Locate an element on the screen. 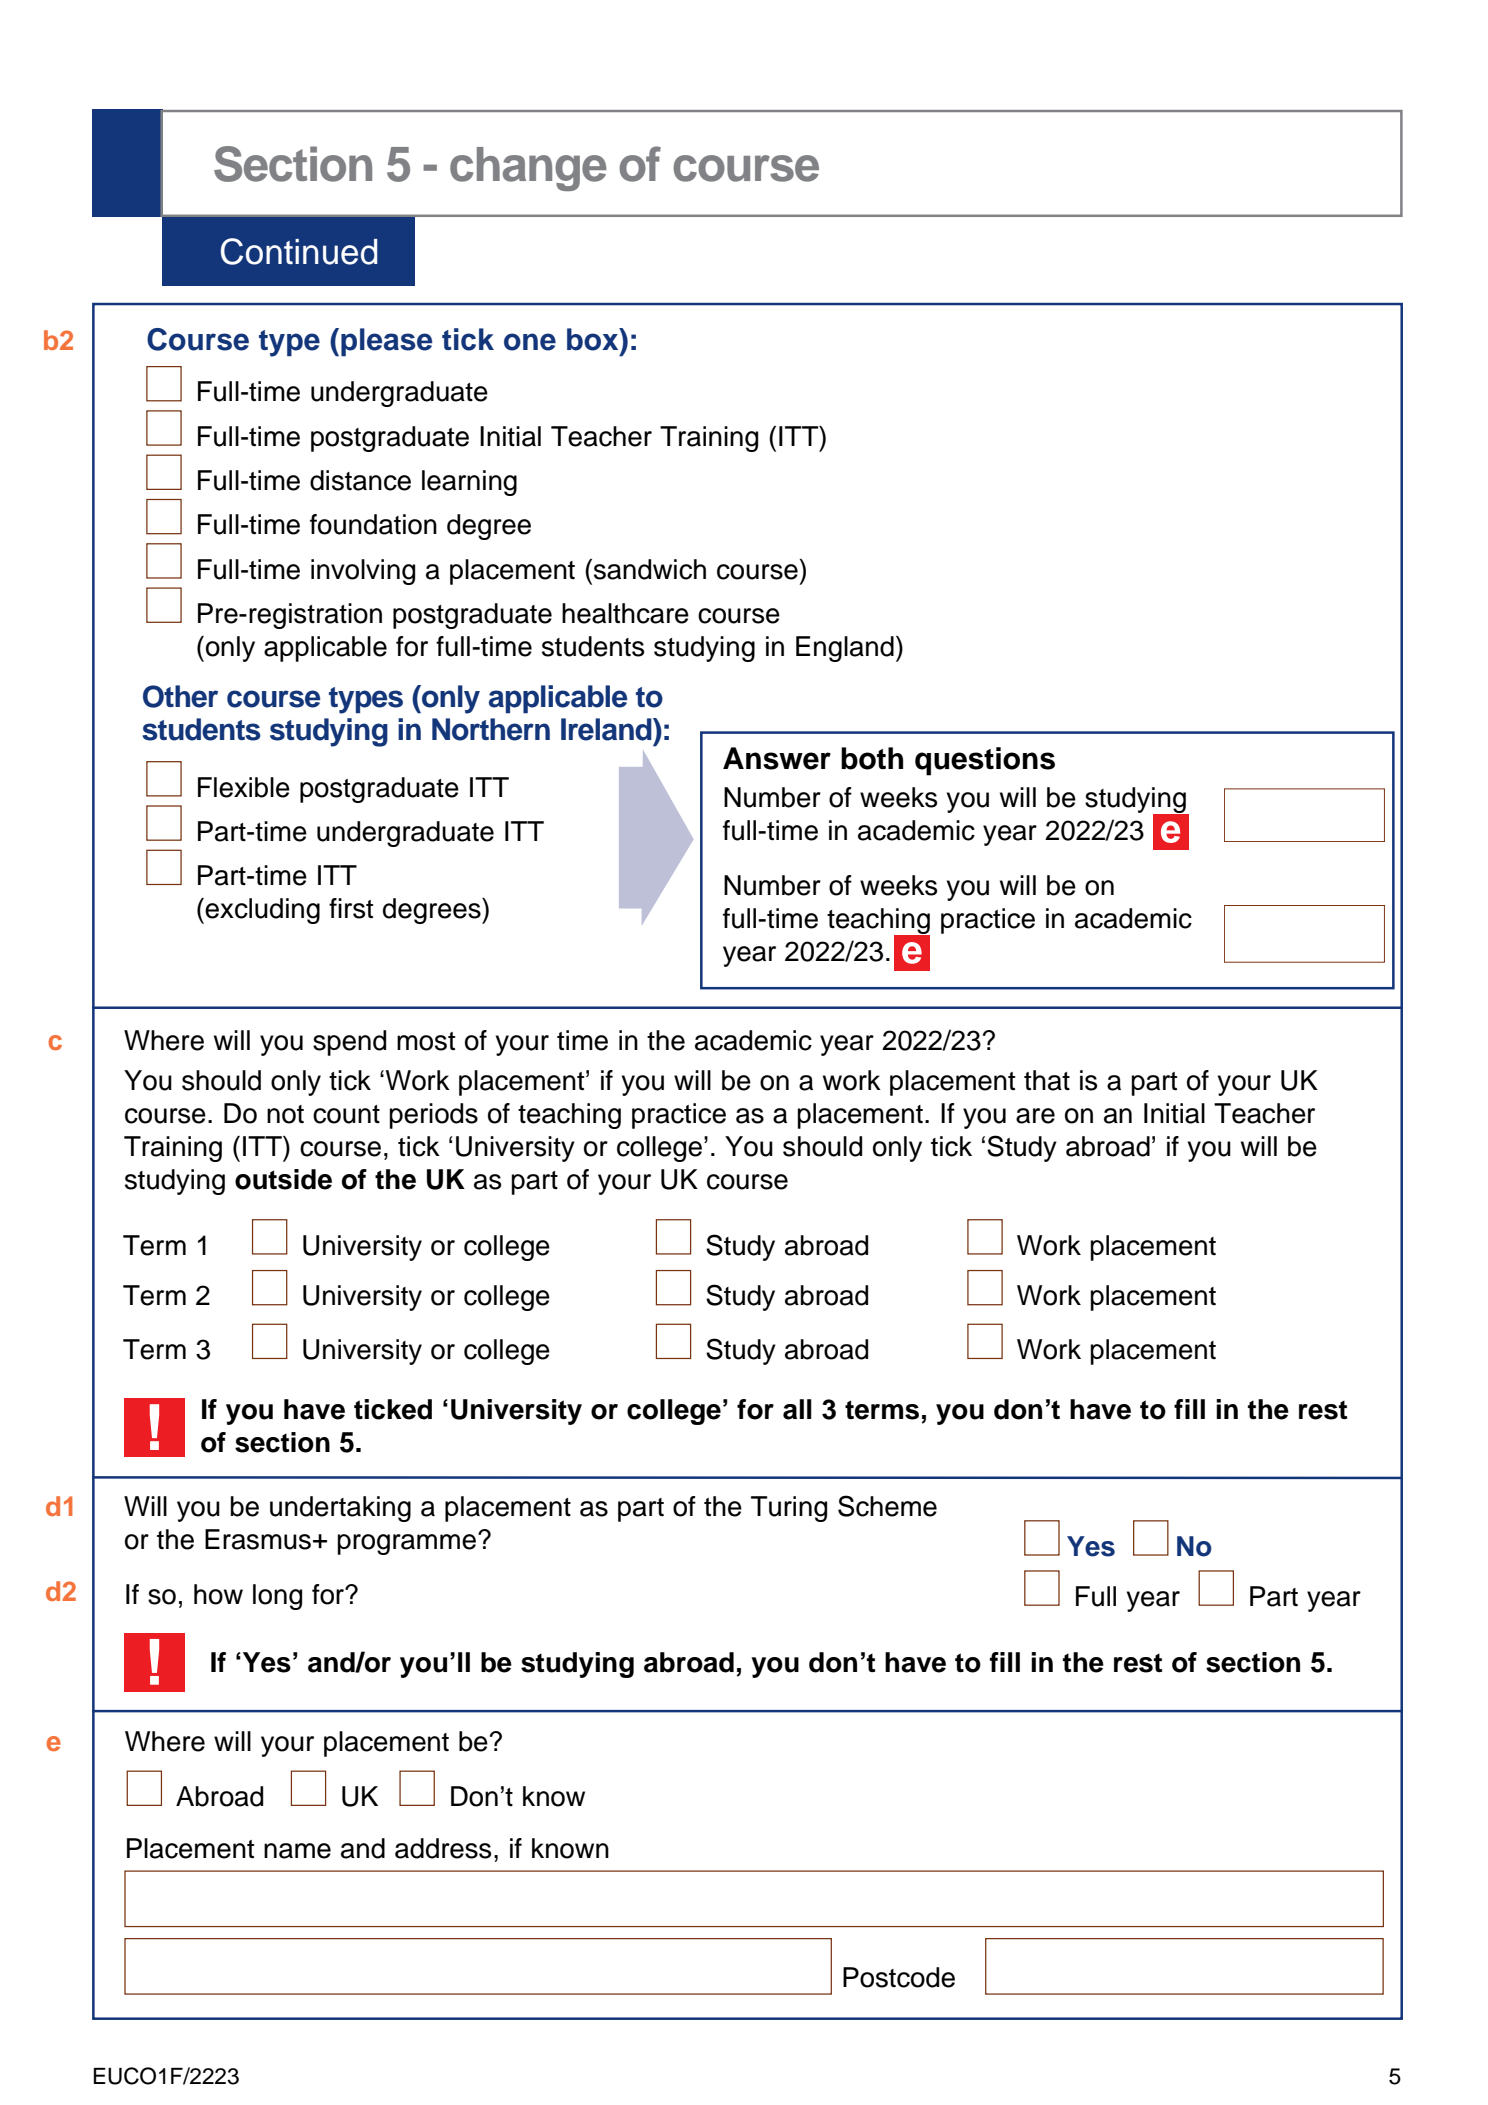 This screenshot has height=2105, width=1488. name is located at coordinates (297, 1851).
